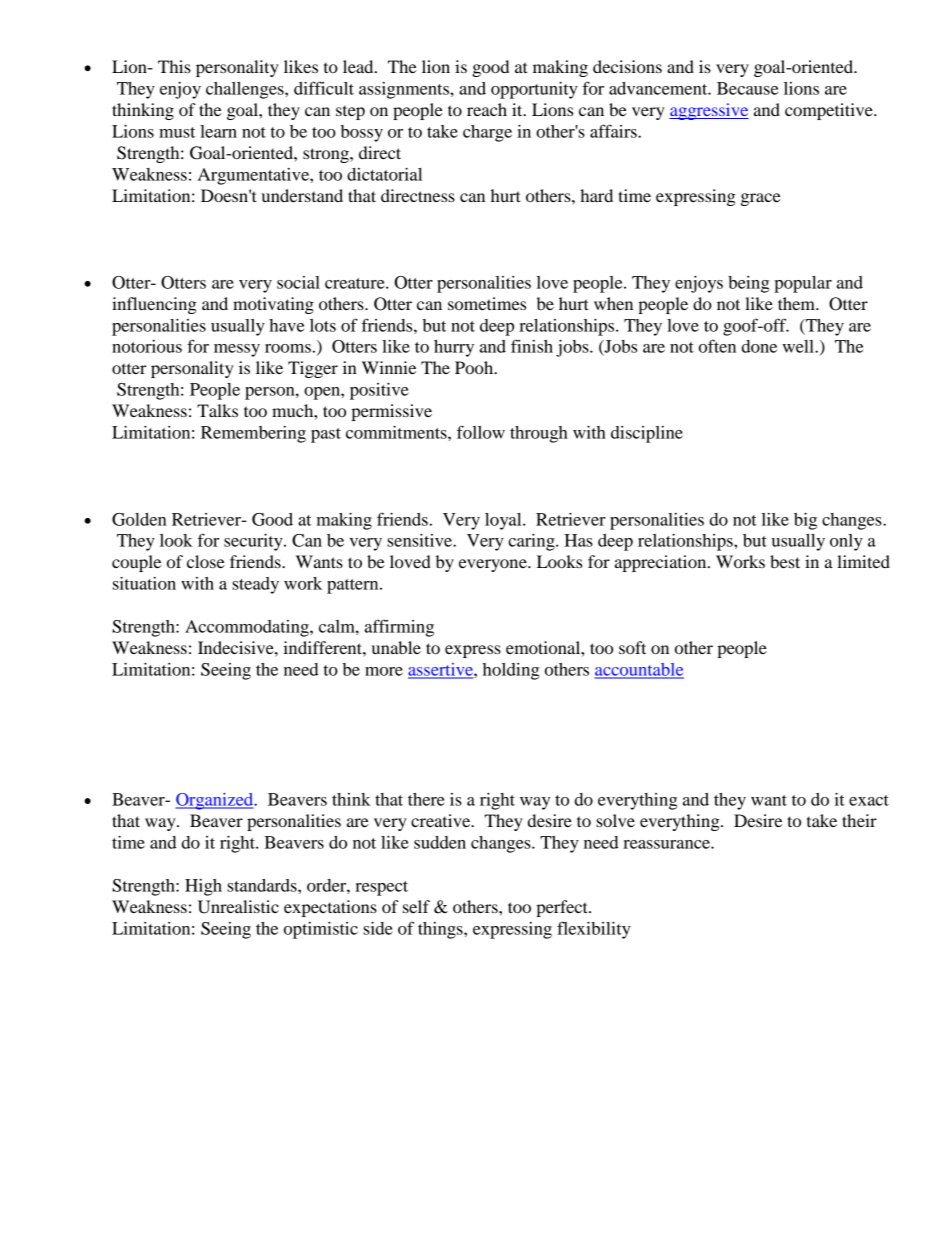 This document has height=1233, width=952. I want to click on Accommodating, so click(248, 628).
